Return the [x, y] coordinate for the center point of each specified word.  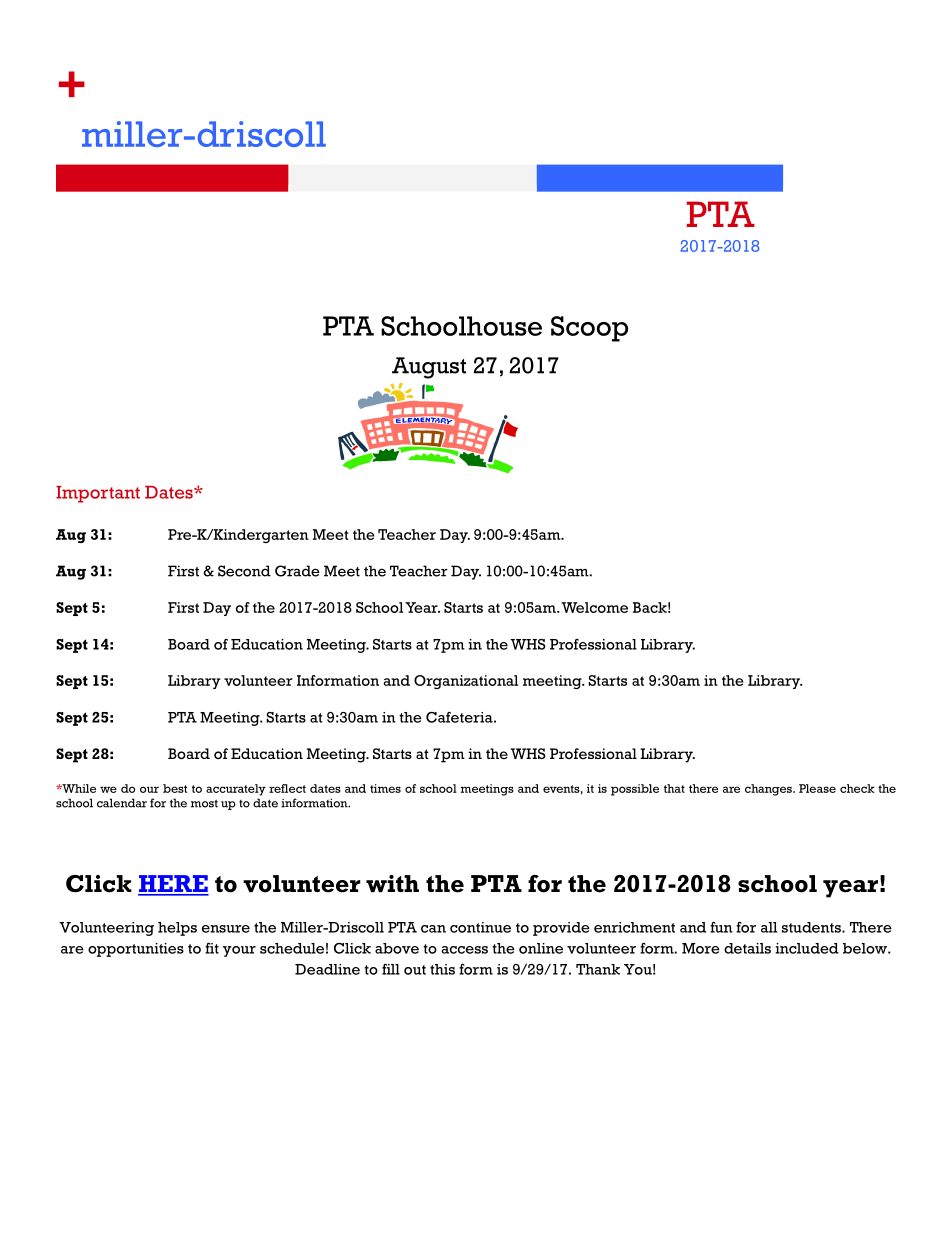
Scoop [589, 329]
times [385, 788]
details [747, 948]
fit [212, 948]
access [464, 950]
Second [244, 571]
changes [769, 790]
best [175, 788]
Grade [297, 571]
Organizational [466, 682]
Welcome [594, 607]
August [429, 368]
